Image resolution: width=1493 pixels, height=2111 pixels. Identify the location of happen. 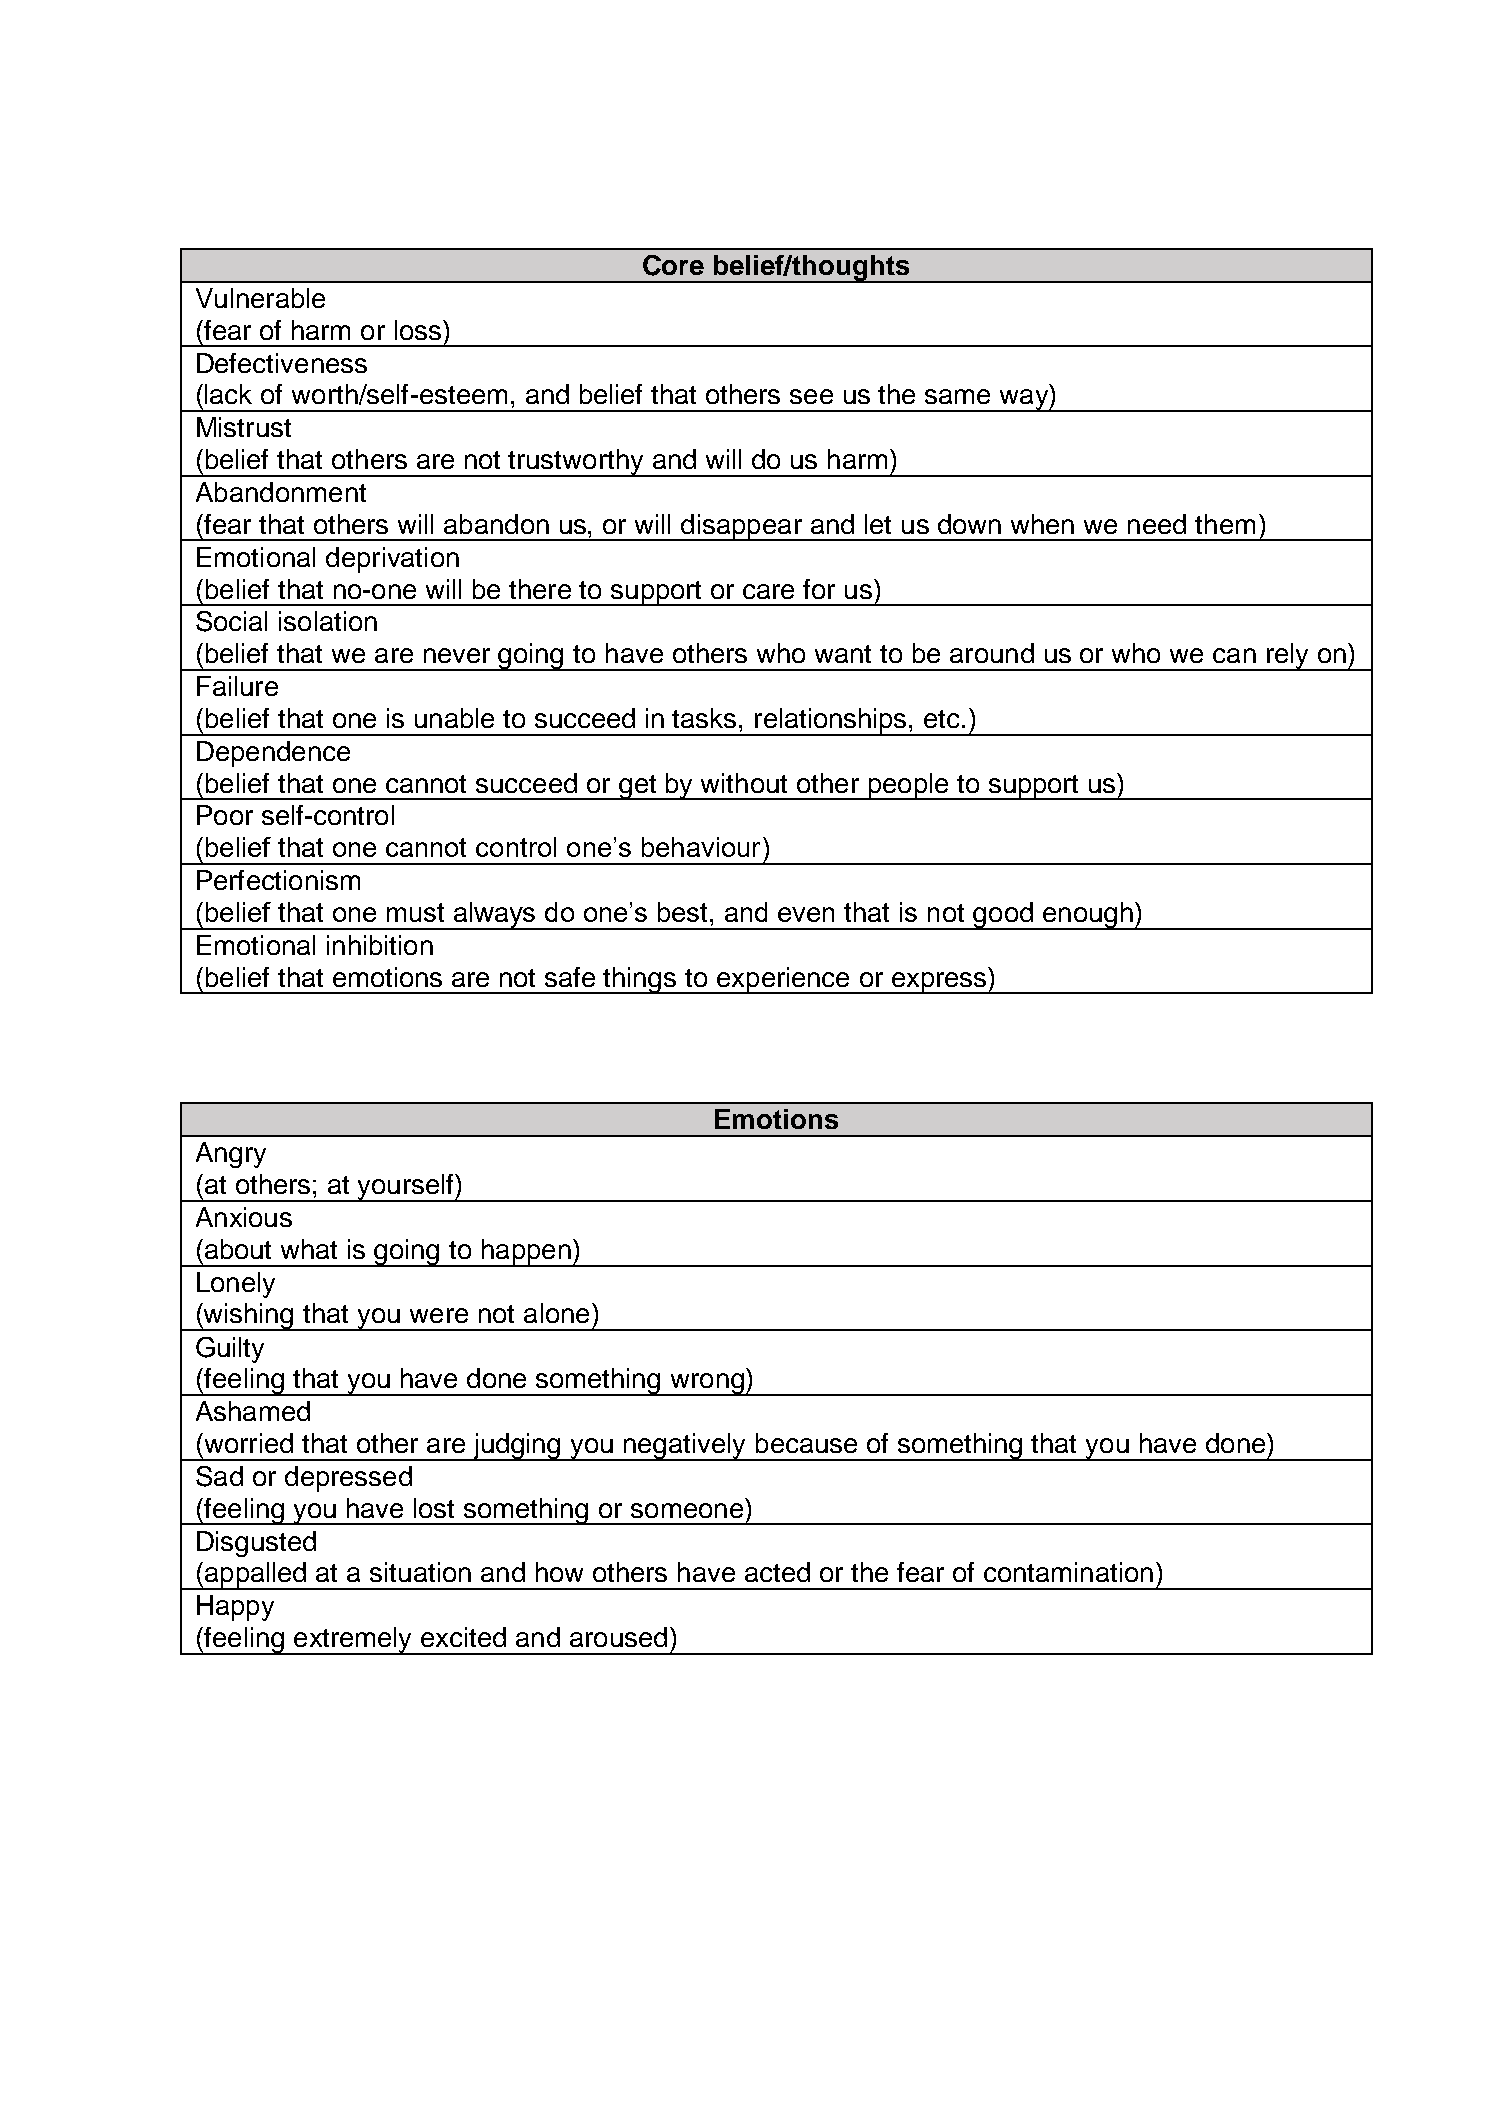
(526, 1253).
